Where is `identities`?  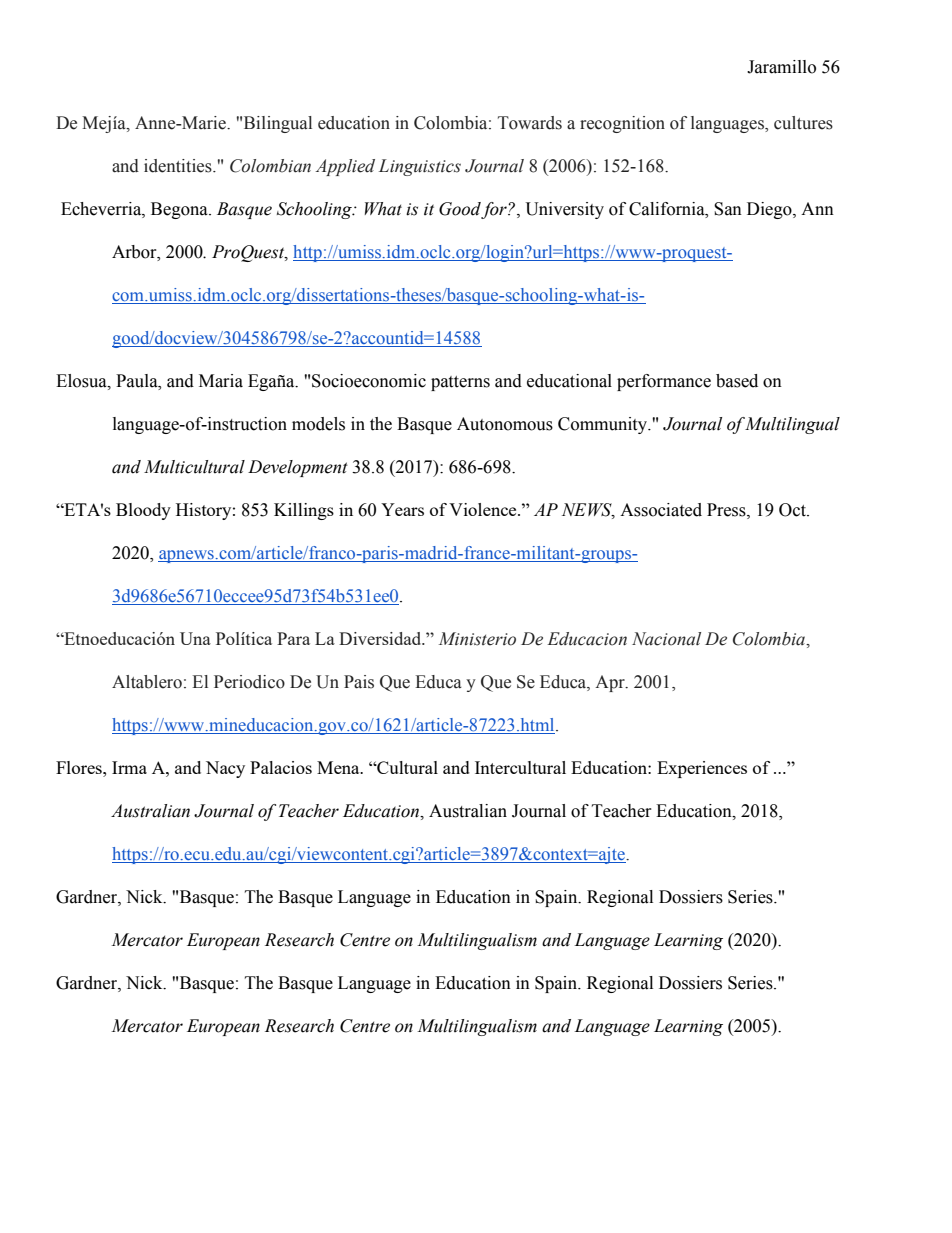
identities is located at coordinates (179, 166).
